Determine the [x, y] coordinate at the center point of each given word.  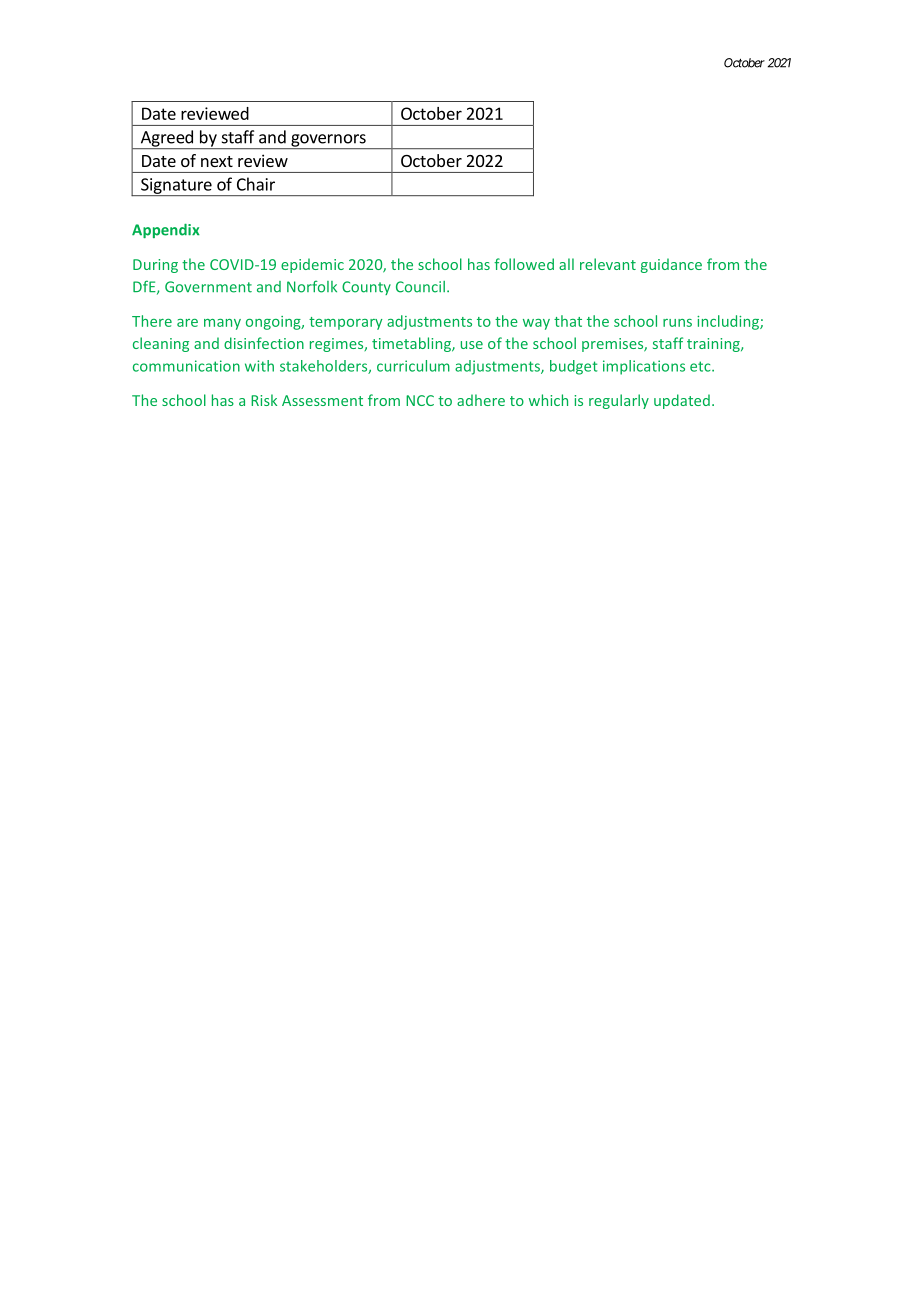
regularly [619, 401]
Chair [256, 184]
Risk [264, 400]
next [217, 161]
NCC [420, 400]
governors [328, 141]
